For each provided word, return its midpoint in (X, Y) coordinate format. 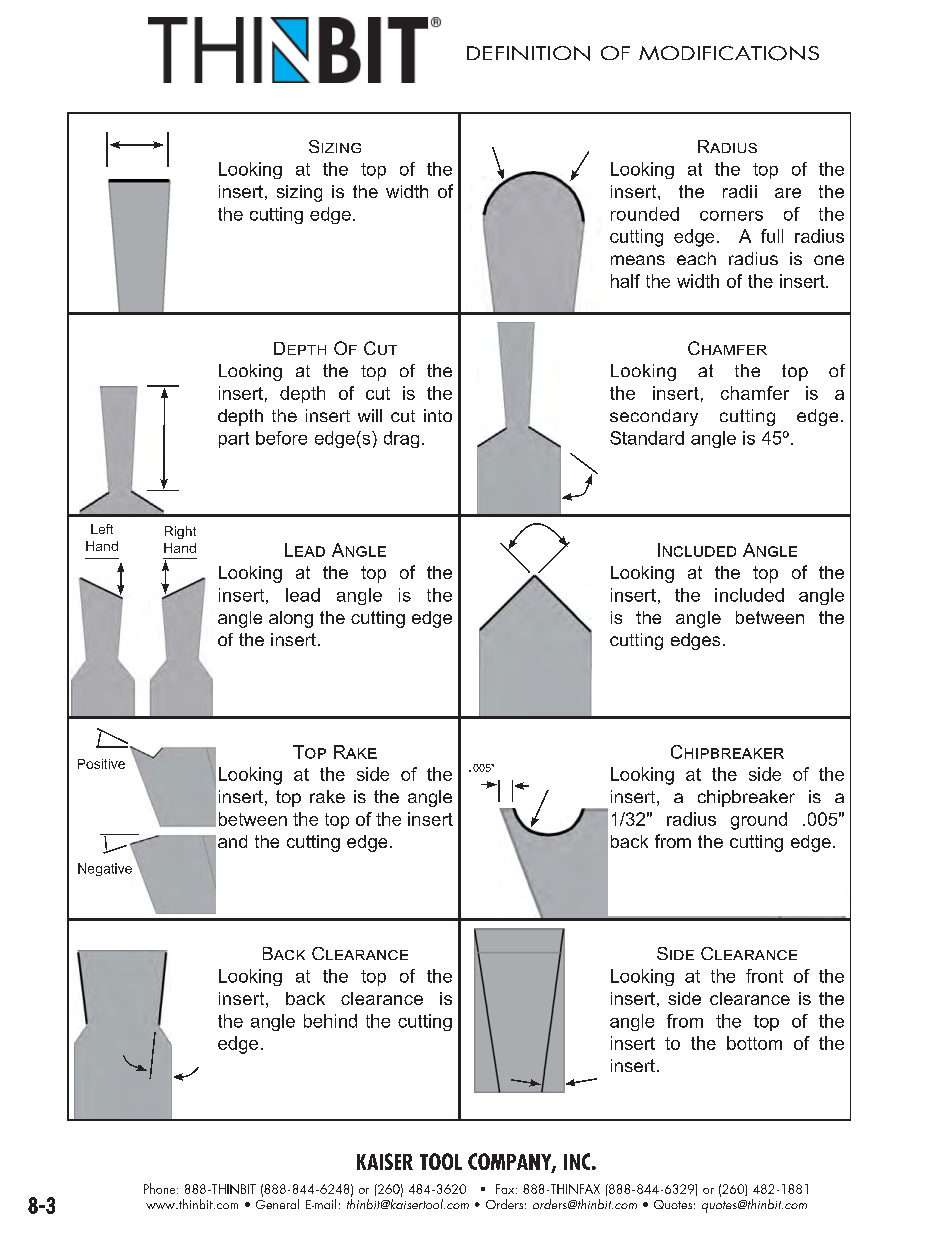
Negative (105, 869)
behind (330, 1021)
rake (327, 796)
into (438, 415)
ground (759, 821)
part (234, 440)
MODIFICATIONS (729, 53)
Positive (101, 764)
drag (401, 439)
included (749, 595)
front (764, 976)
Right (180, 532)
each (696, 258)
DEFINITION (528, 53)
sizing (299, 193)
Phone (161, 1188)
